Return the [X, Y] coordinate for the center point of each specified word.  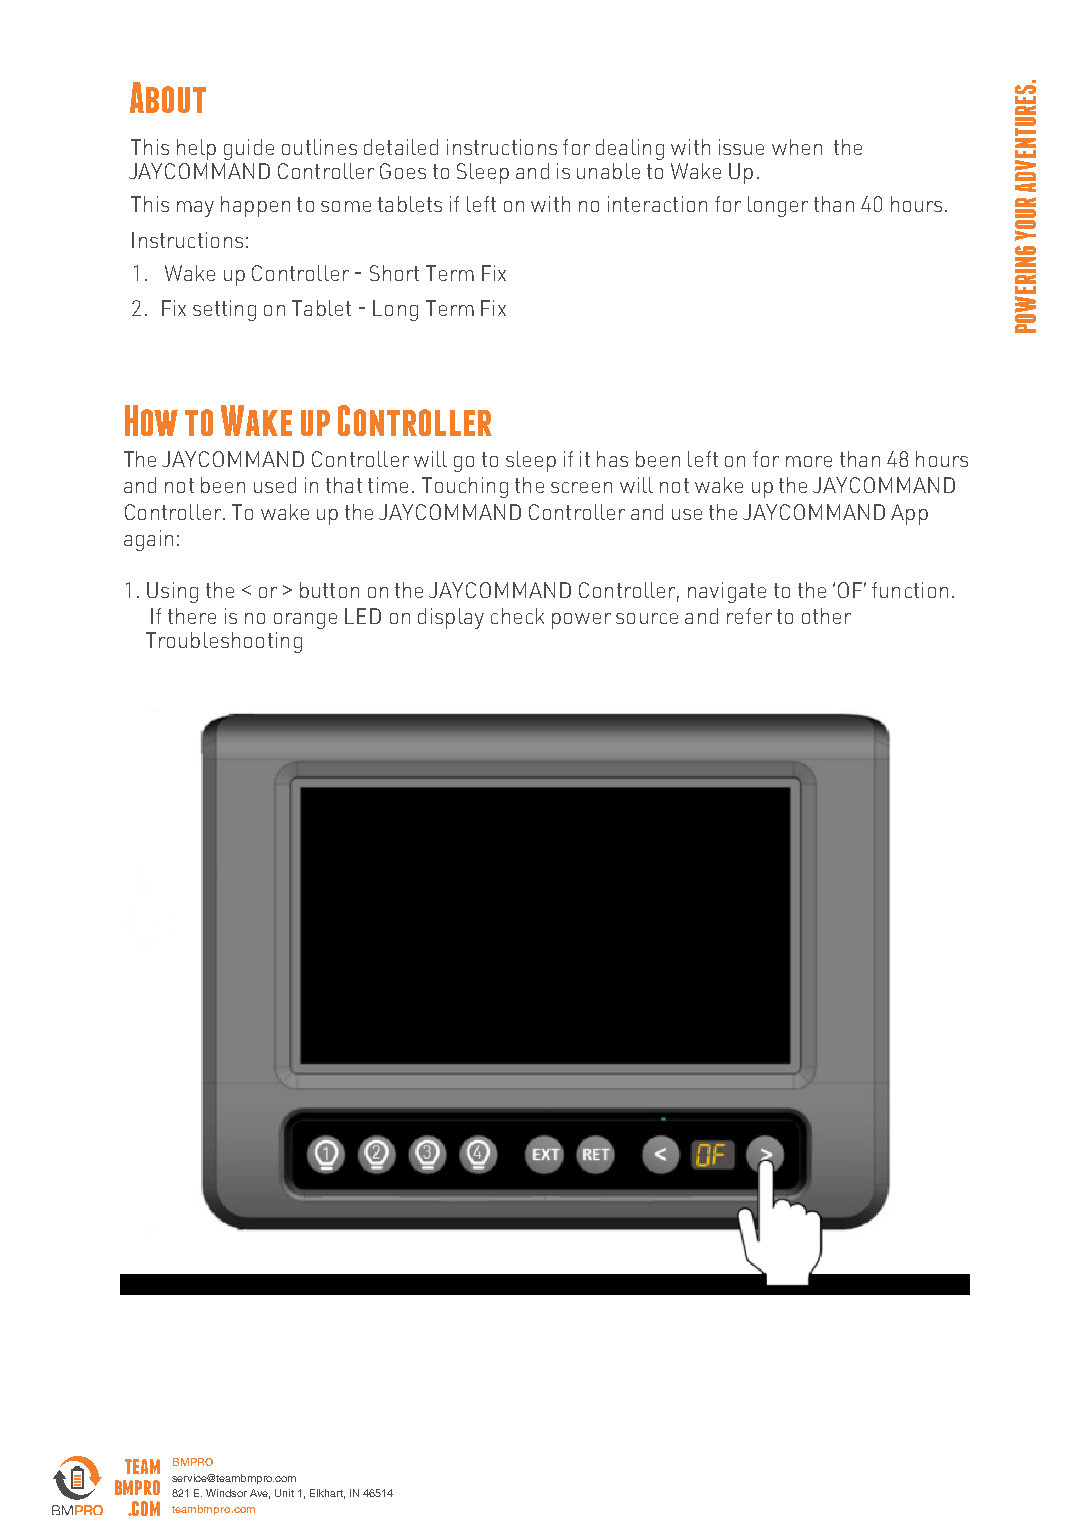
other [826, 616]
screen [581, 487]
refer [749, 616]
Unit [284, 1493]
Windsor [226, 1493]
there [192, 616]
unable [608, 171]
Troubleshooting [224, 642]
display [451, 618]
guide [249, 149]
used [275, 485]
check [517, 616]
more [809, 461]
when [797, 147]
